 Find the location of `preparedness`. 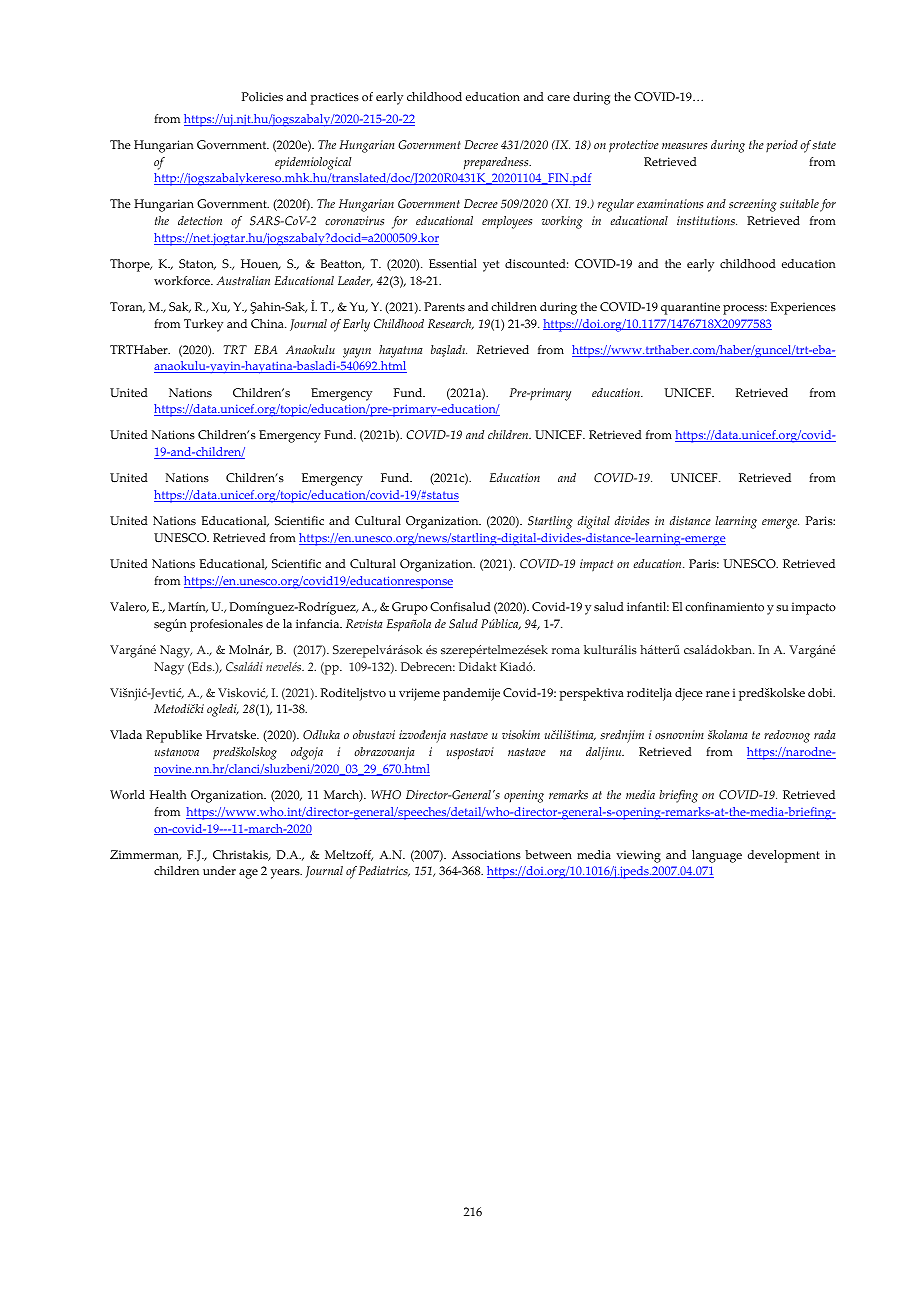

preparedness is located at coordinates (497, 163).
